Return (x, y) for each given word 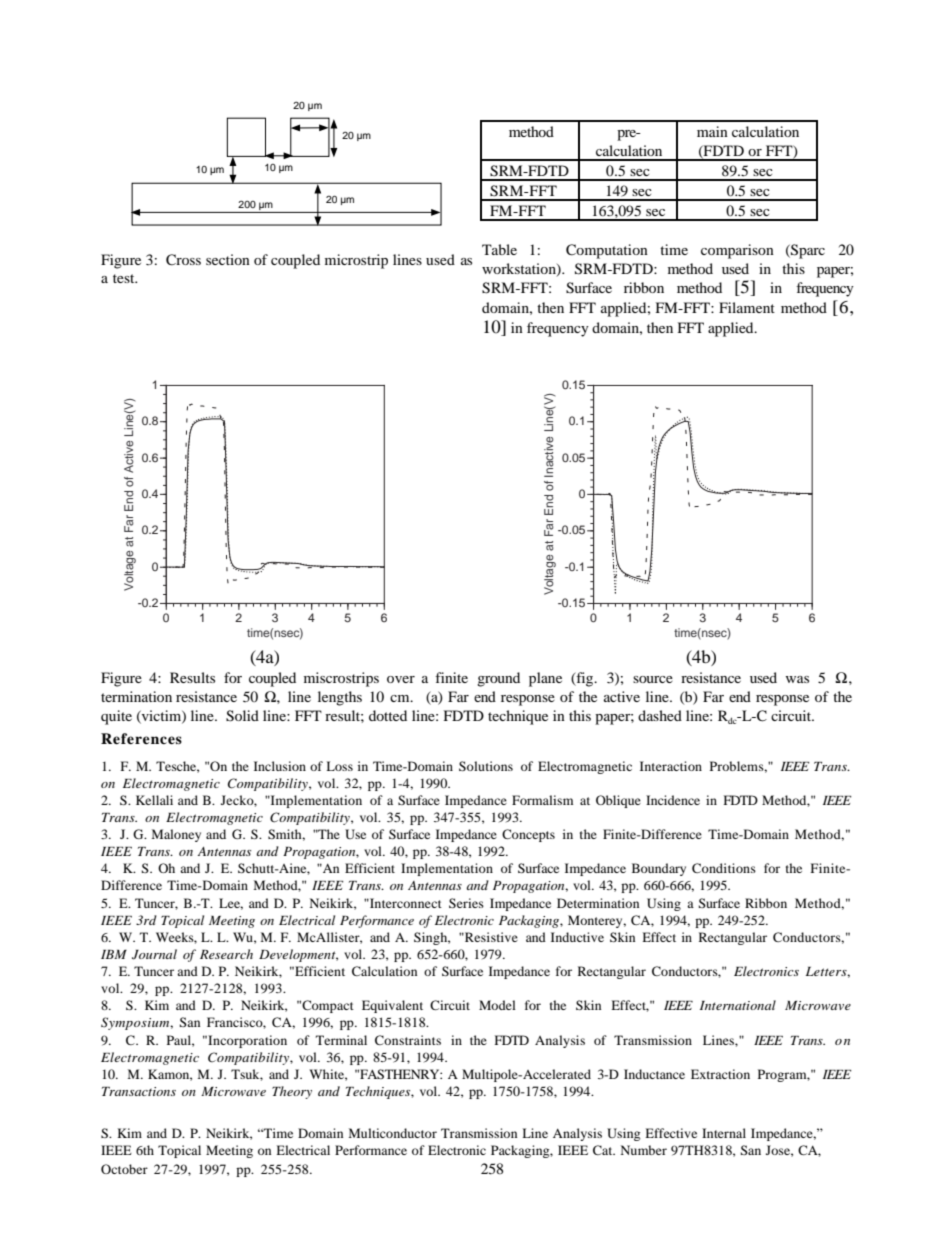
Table (499, 249)
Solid (242, 716)
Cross (183, 260)
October (124, 1169)
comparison (737, 251)
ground (498, 679)
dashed (660, 715)
